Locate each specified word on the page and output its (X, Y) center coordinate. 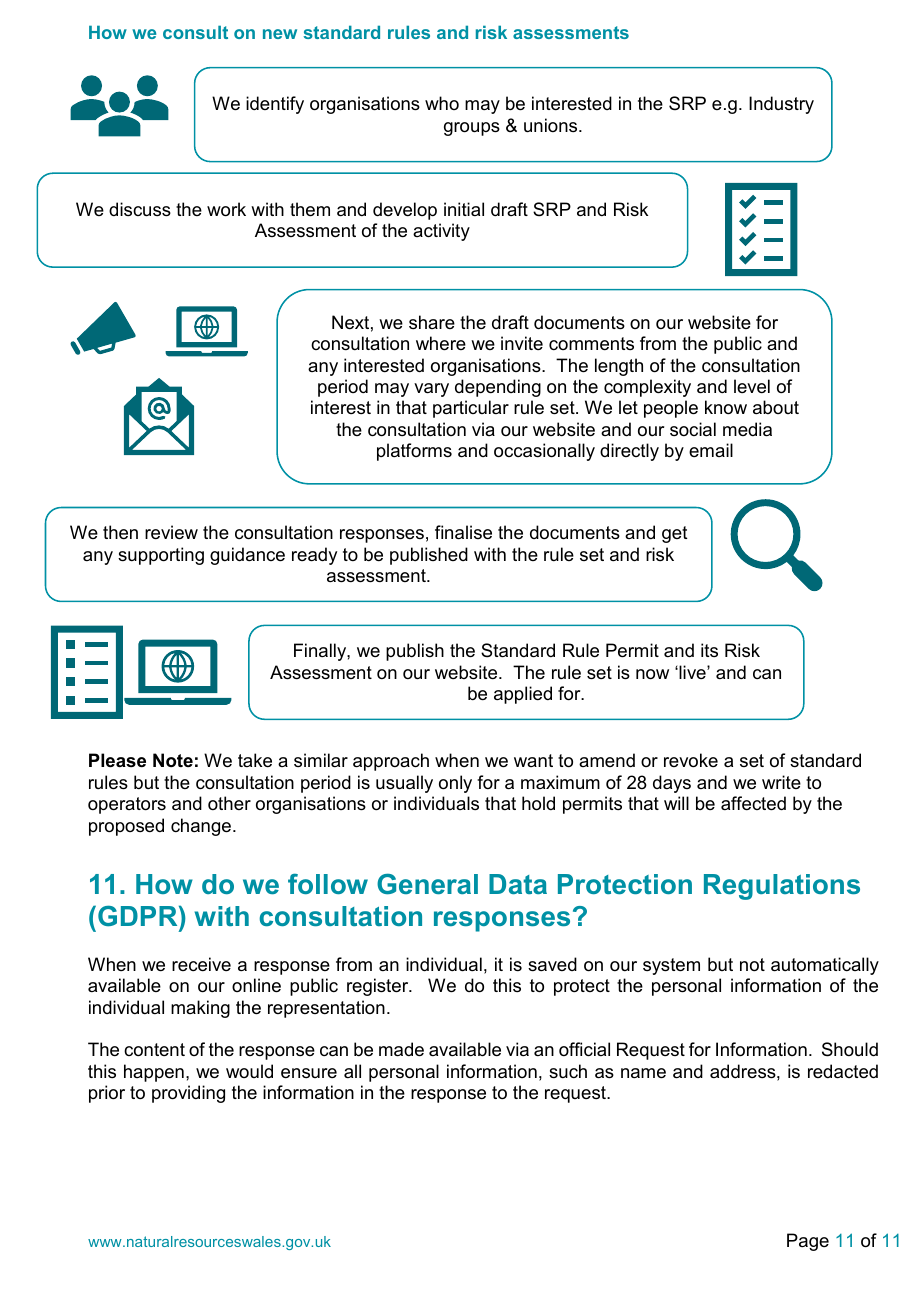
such (568, 1071)
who (442, 103)
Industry (781, 105)
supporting (161, 556)
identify (275, 105)
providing (188, 1094)
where (441, 343)
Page (808, 1242)
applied (523, 695)
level (752, 386)
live (692, 672)
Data (518, 884)
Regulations (782, 887)
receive (201, 964)
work (226, 209)
